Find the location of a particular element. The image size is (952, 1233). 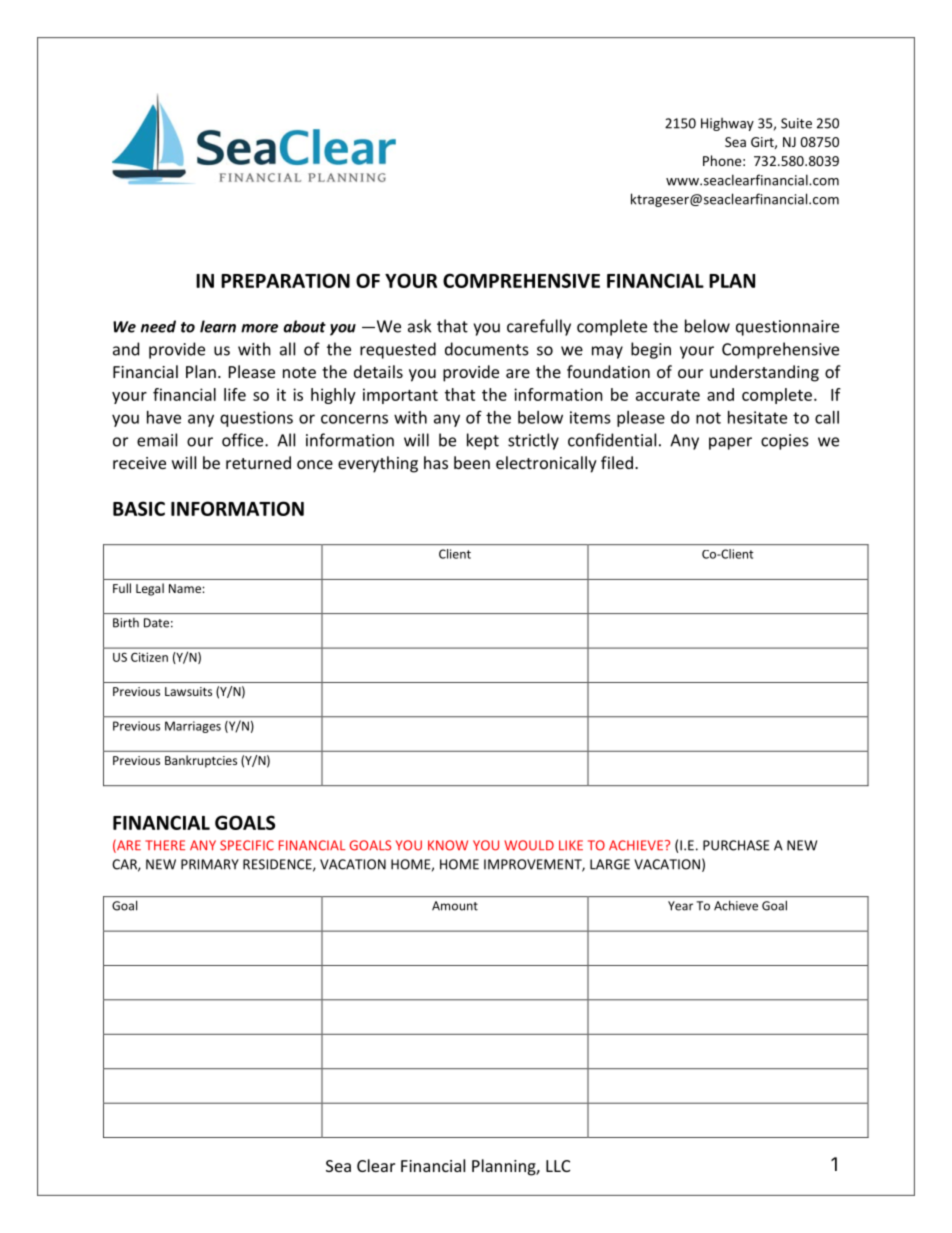

ask is located at coordinates (419, 326).
